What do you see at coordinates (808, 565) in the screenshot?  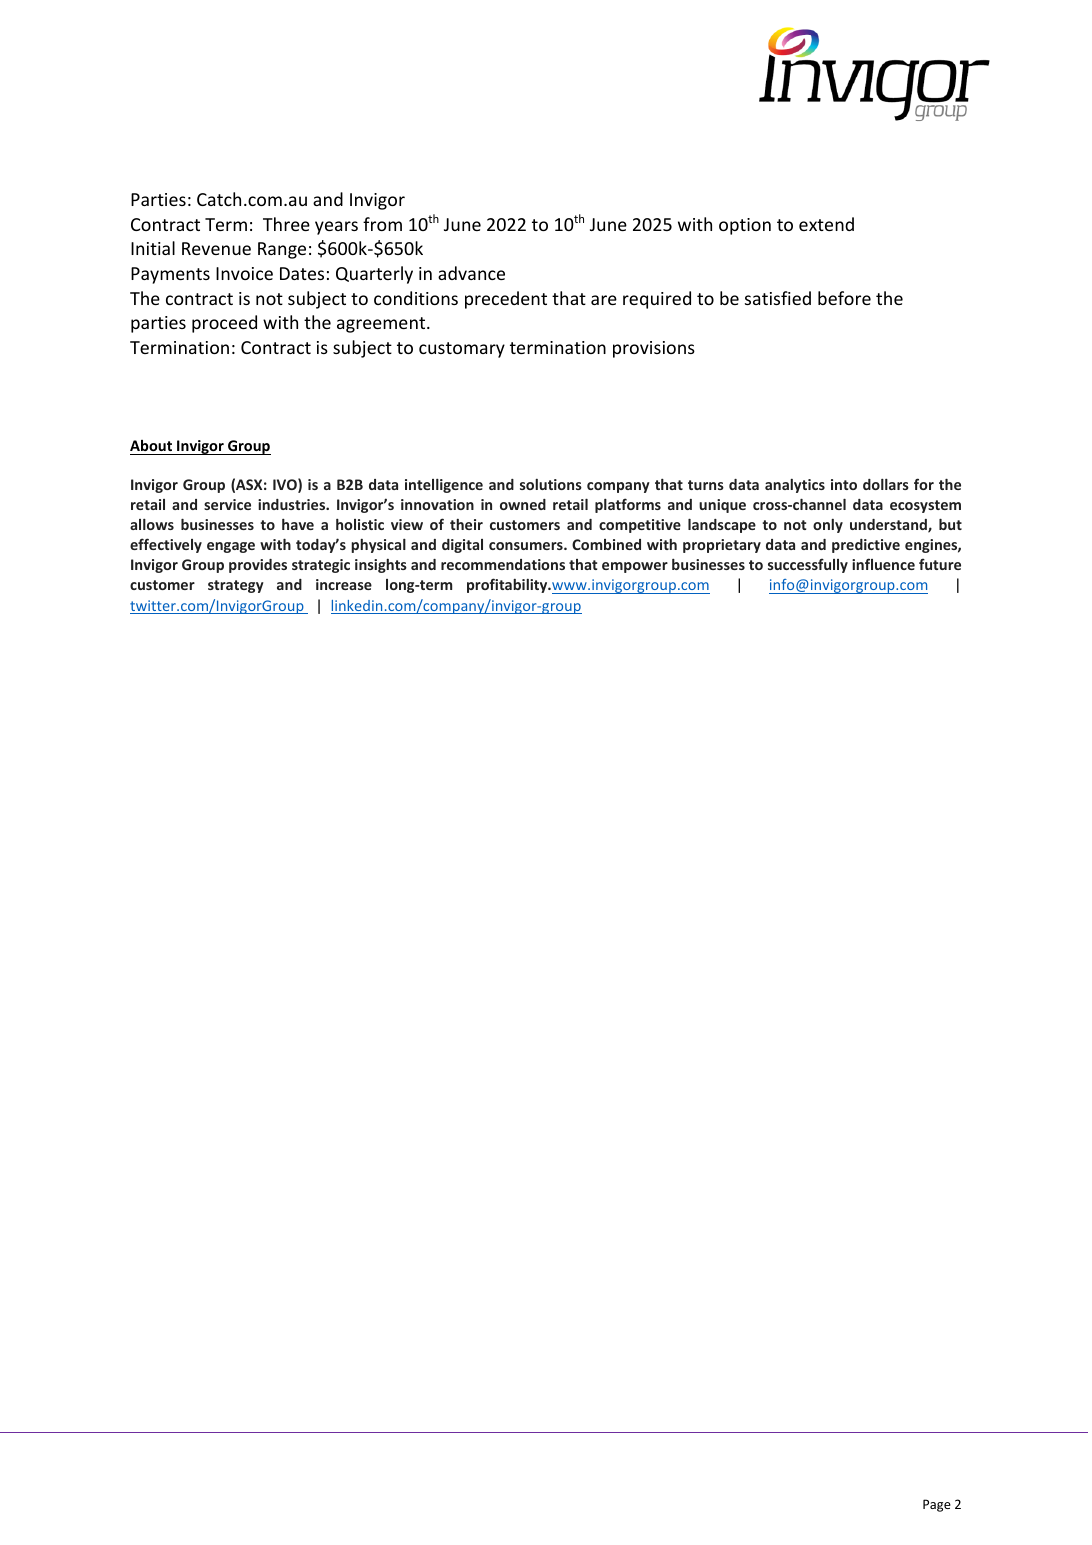 I see `successfully` at bounding box center [808, 565].
